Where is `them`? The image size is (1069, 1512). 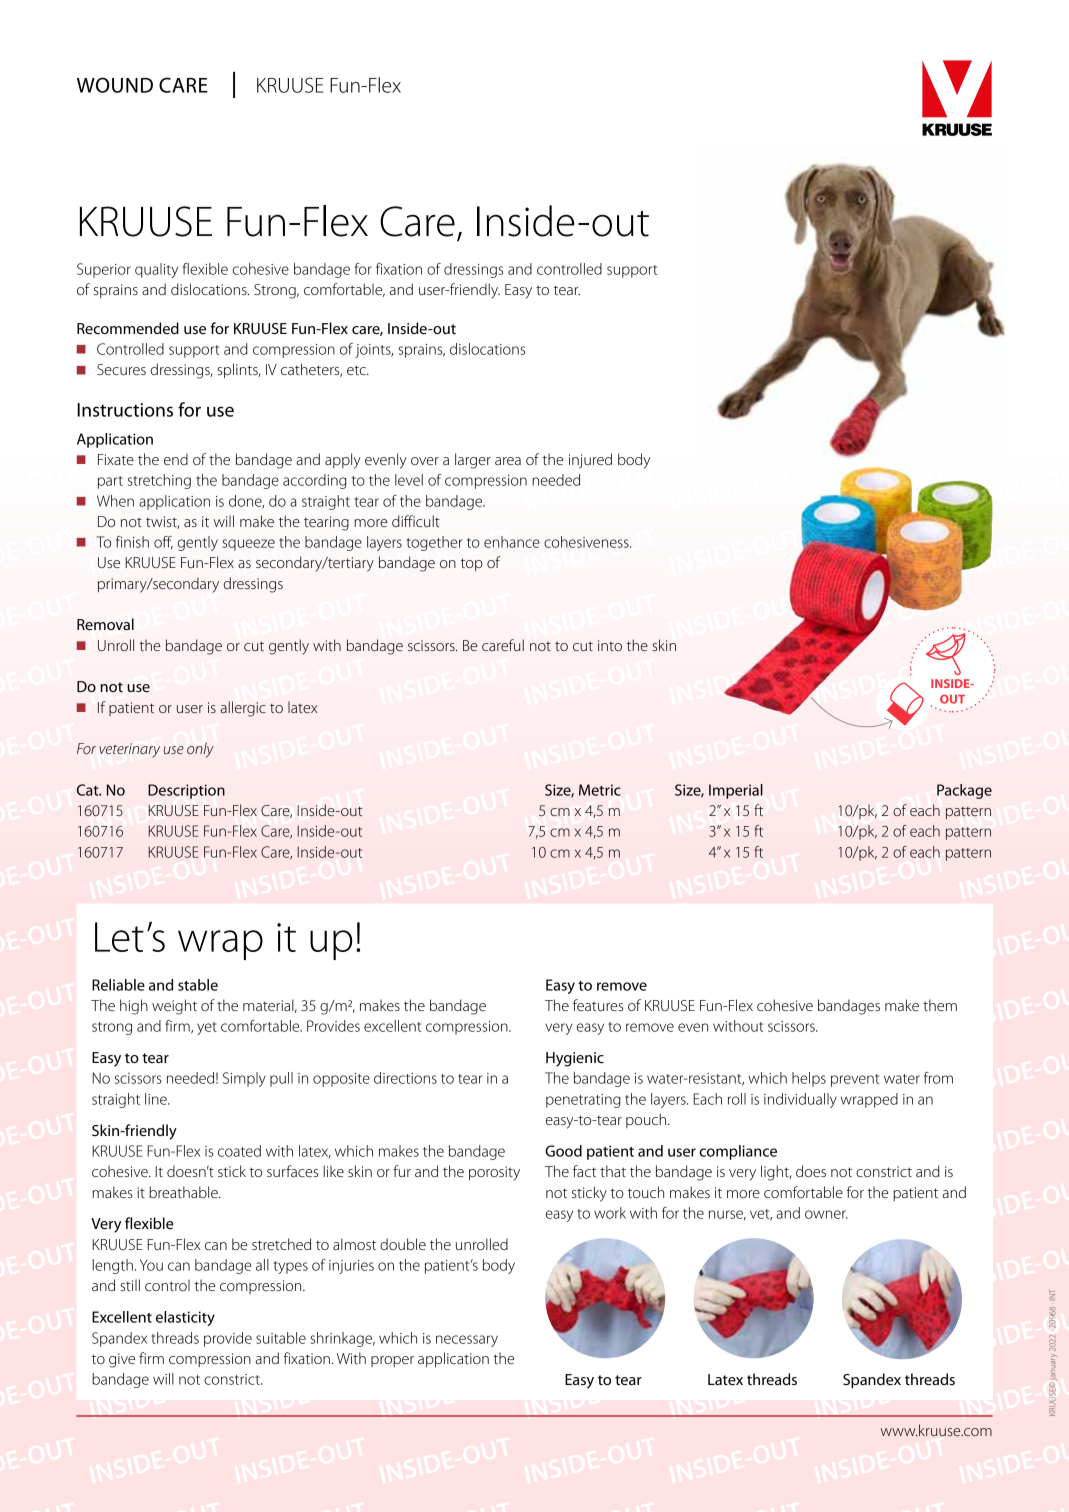 them is located at coordinates (940, 1005).
